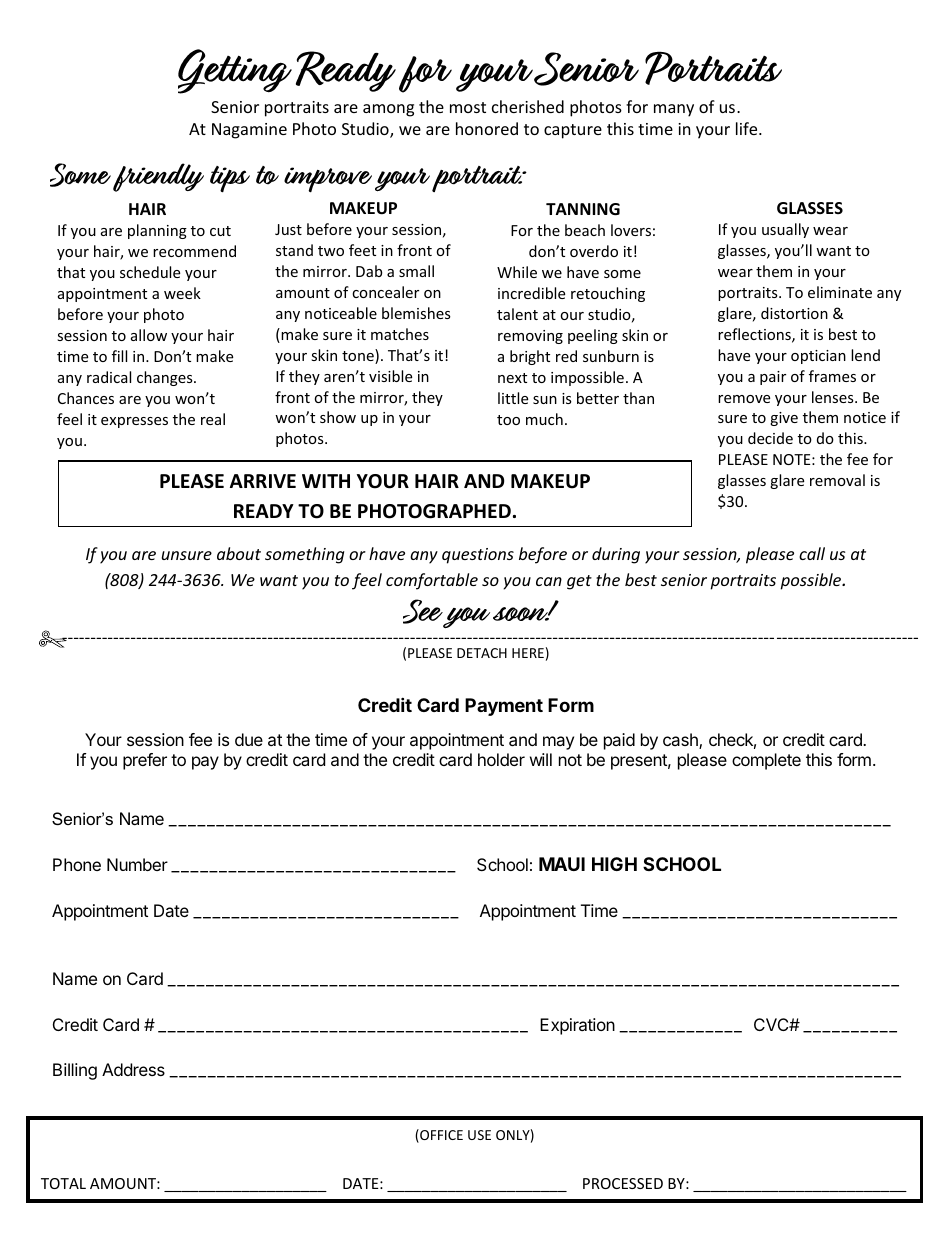 The image size is (952, 1233). Describe the element at coordinates (748, 128) in the image. I see `life` at that location.
